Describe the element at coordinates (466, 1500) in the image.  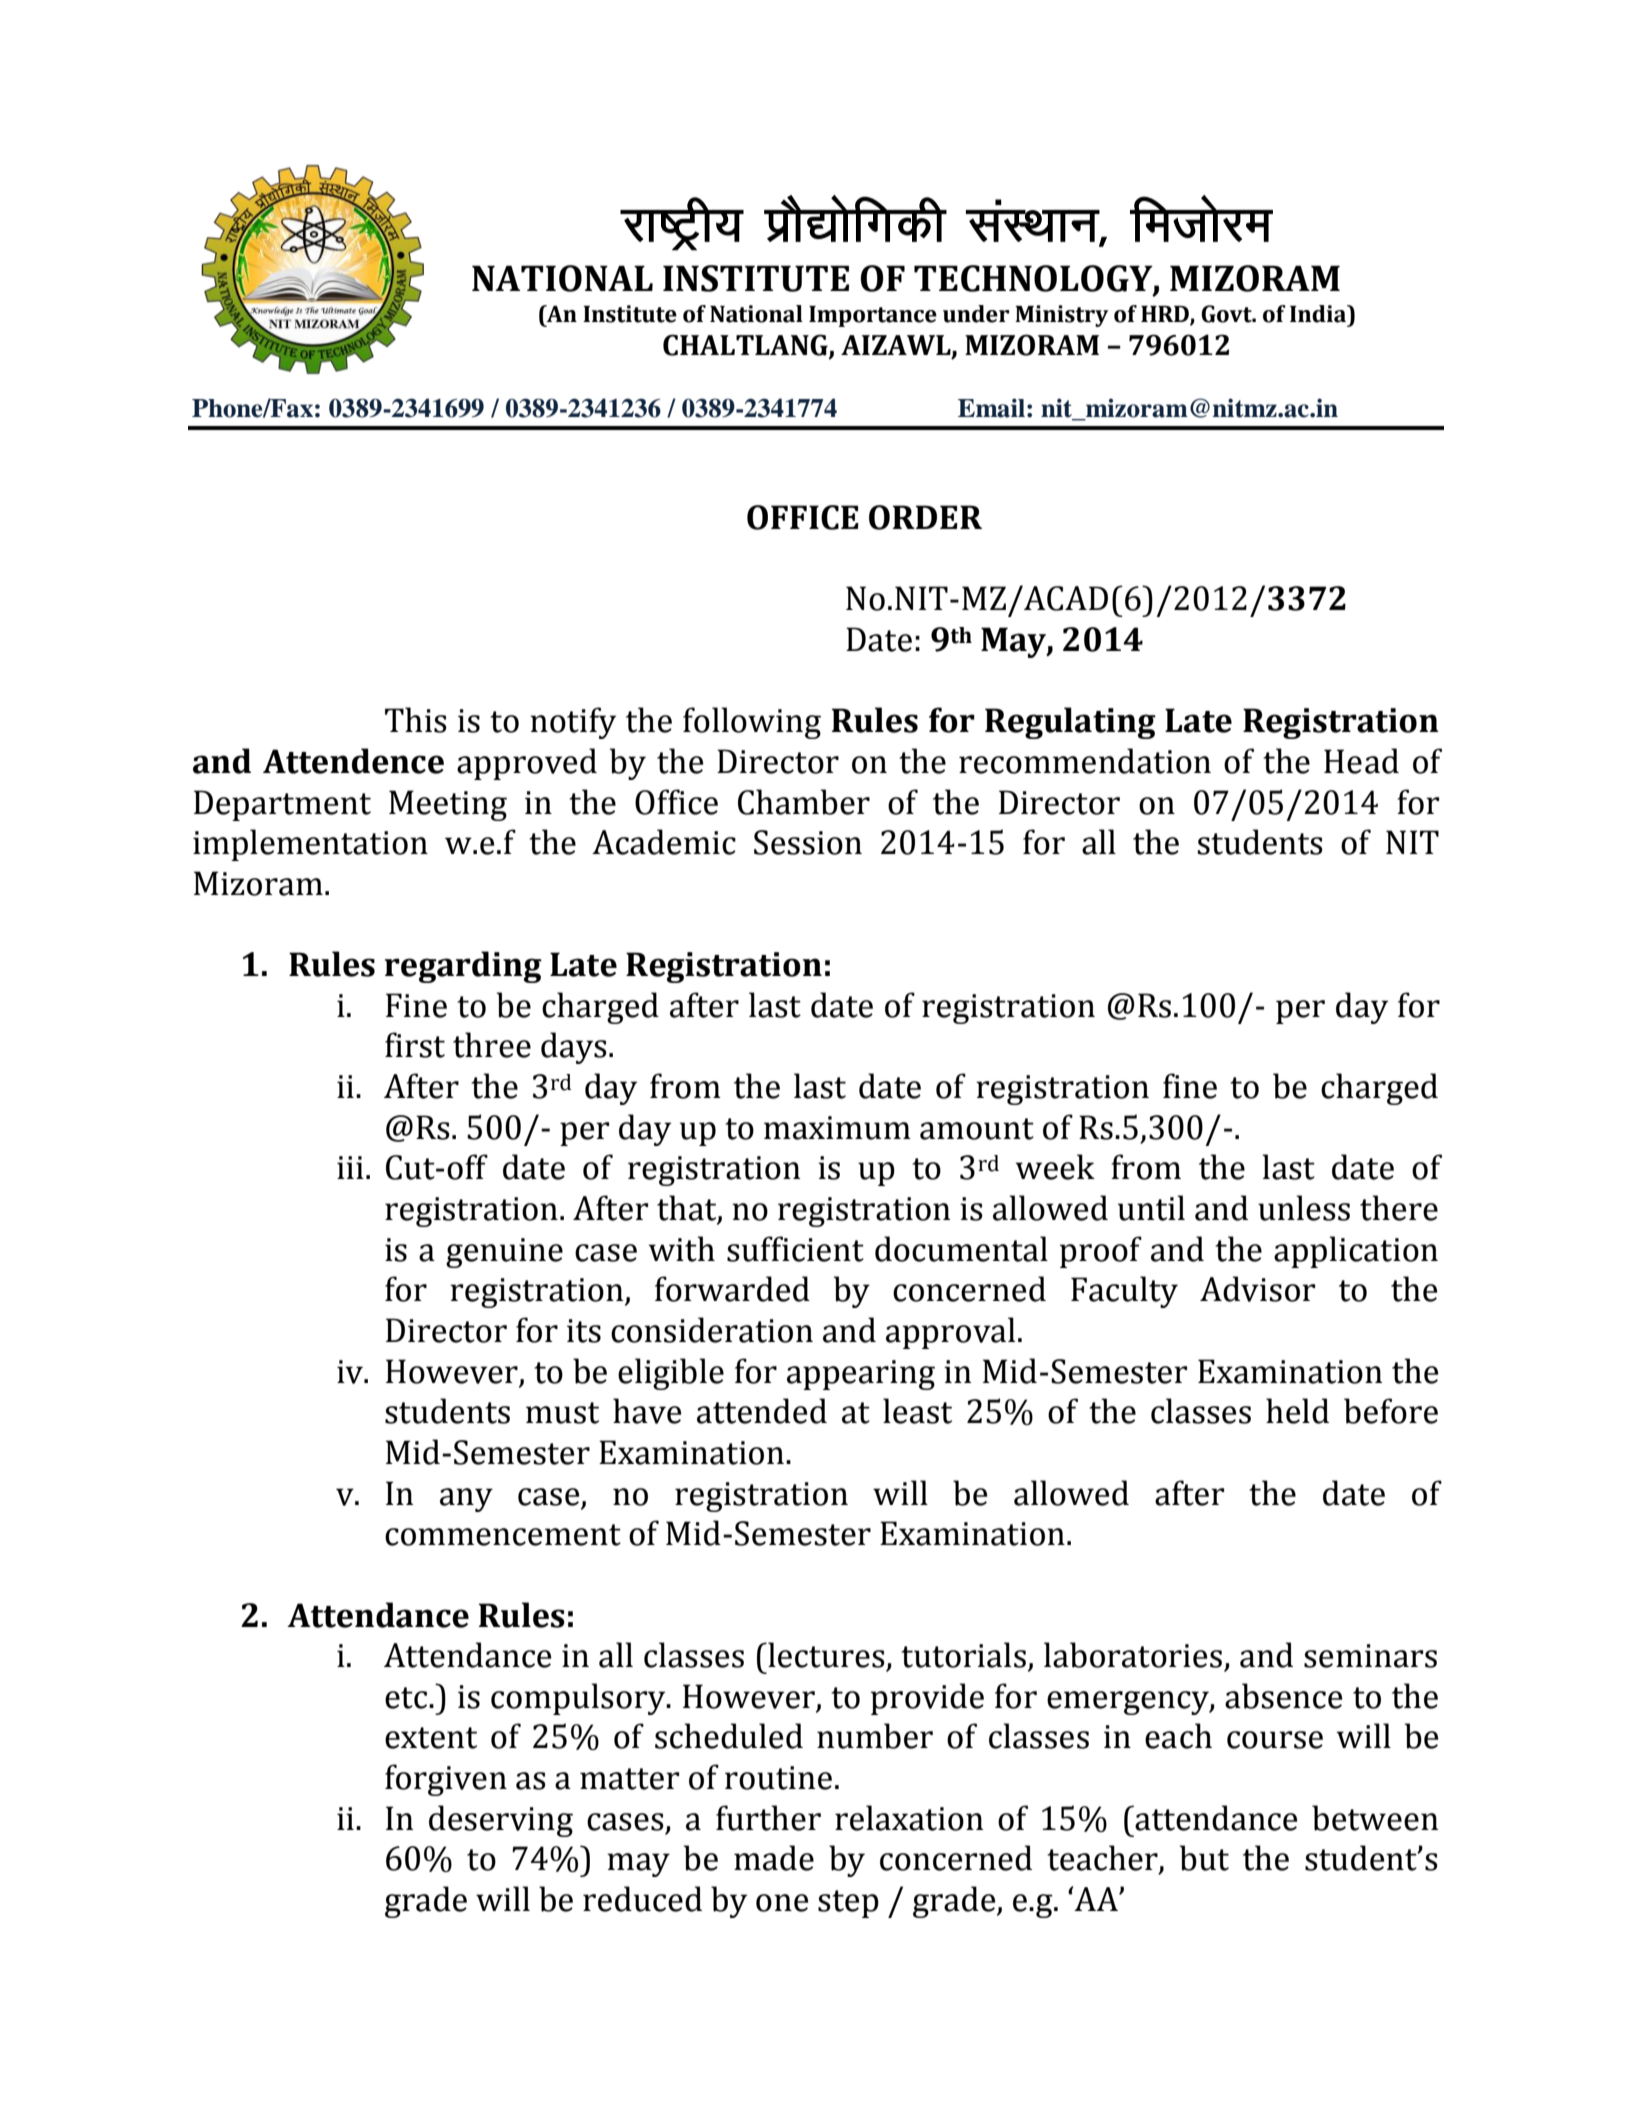
I see `any` at that location.
